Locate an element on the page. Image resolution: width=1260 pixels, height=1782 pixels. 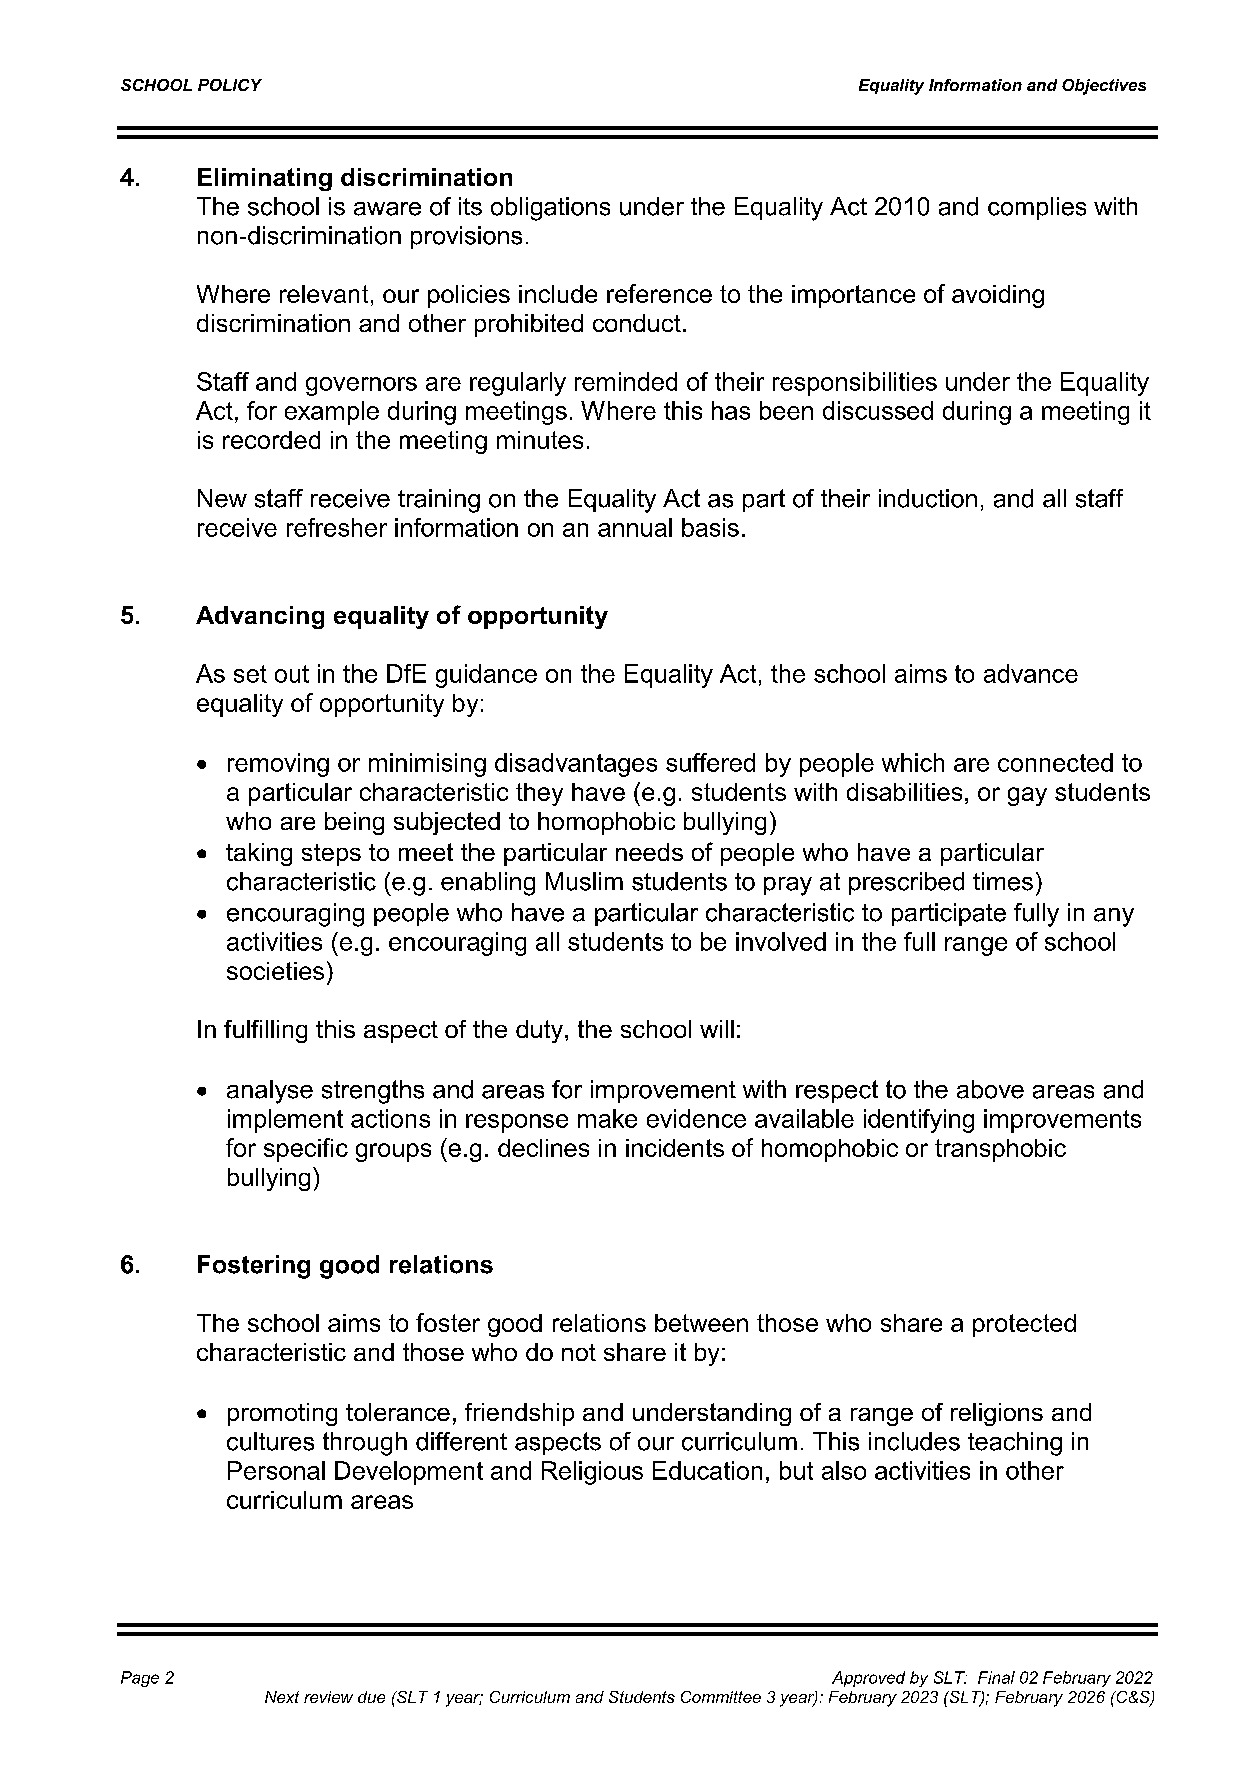
implement is located at coordinates (285, 1121).
